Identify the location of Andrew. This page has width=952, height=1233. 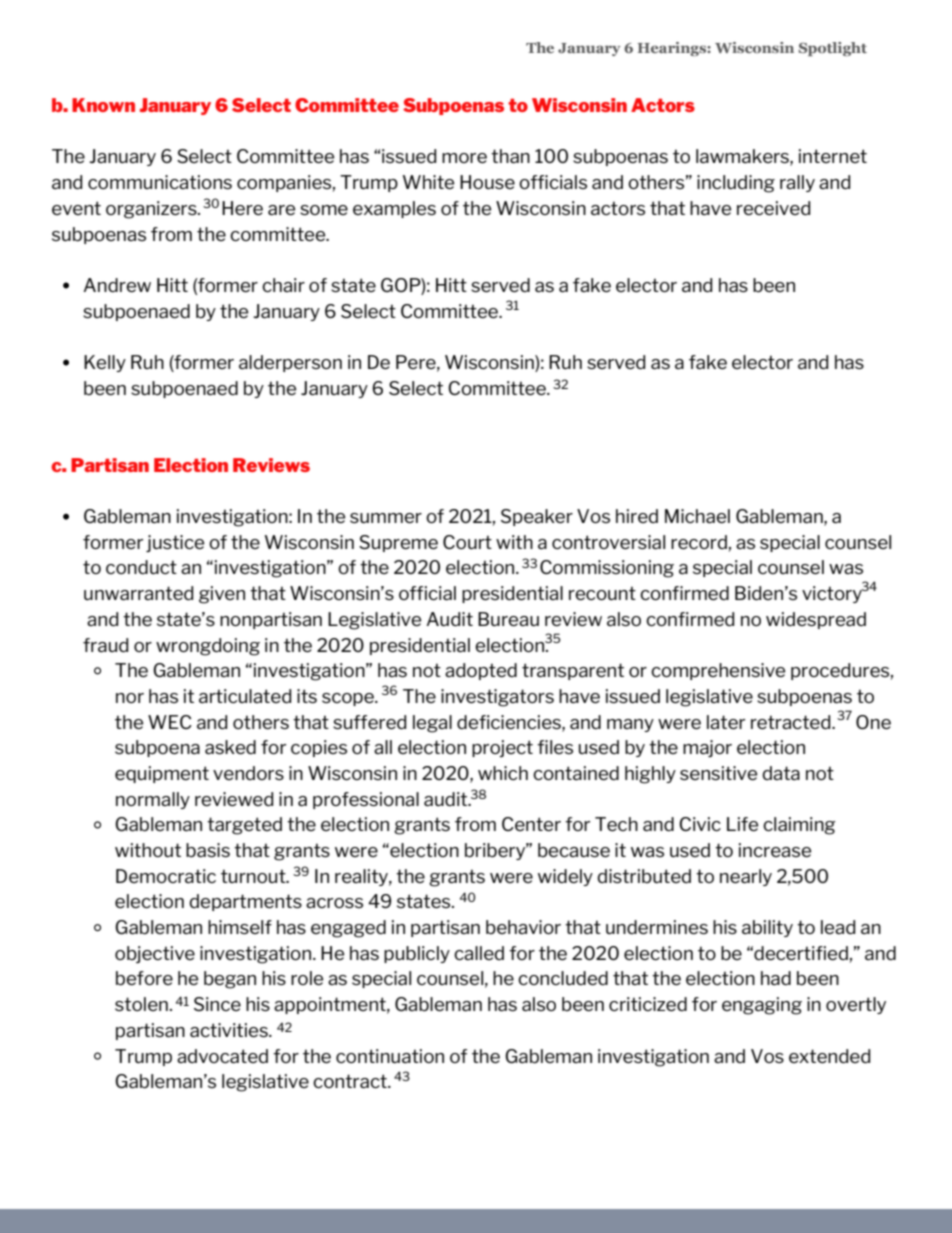
(117, 285).
